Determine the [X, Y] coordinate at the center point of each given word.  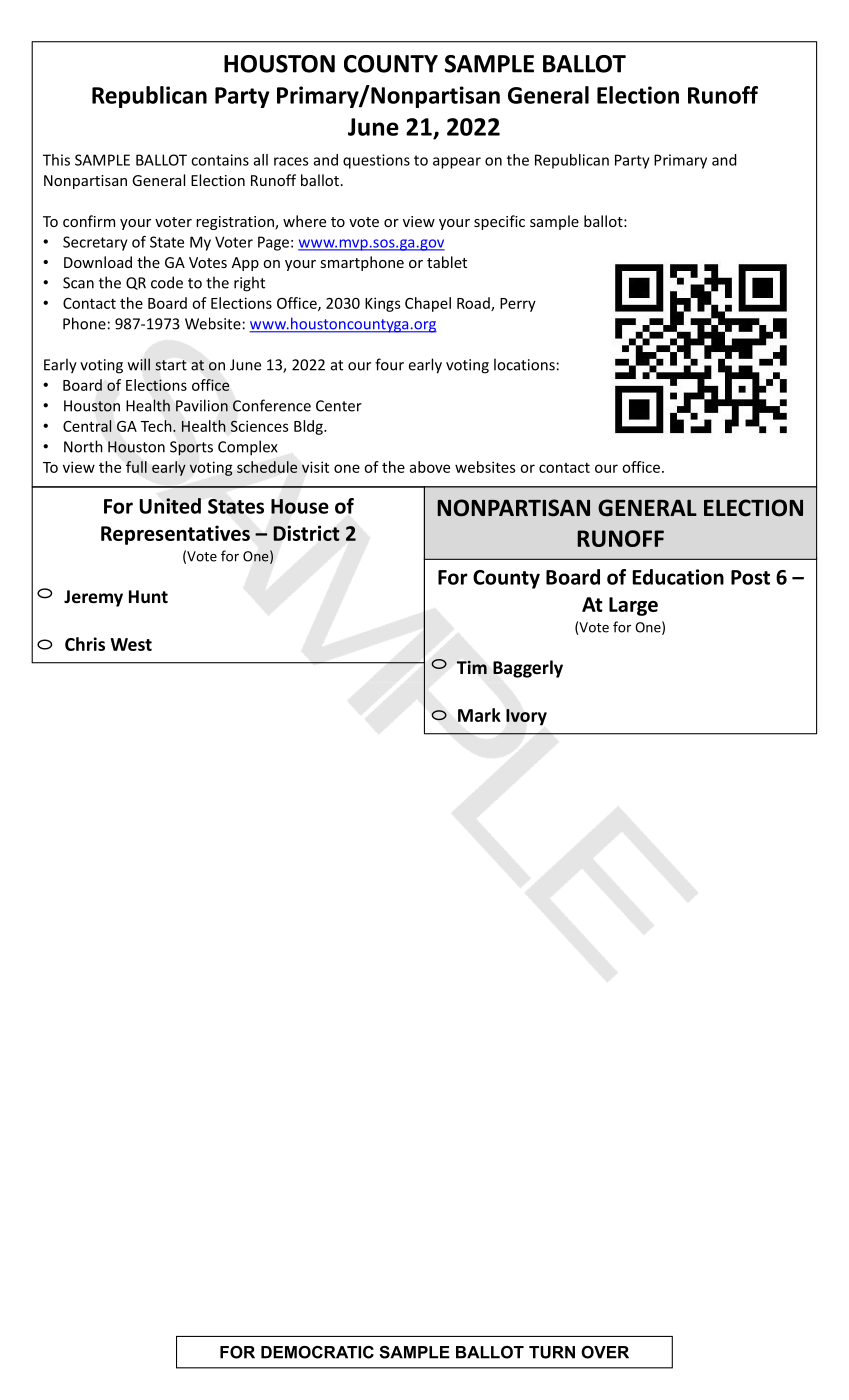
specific [499, 222]
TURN [552, 1352]
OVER [605, 1352]
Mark [479, 715]
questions [376, 161]
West [131, 644]
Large [633, 606]
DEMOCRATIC [317, 1352]
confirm [89, 221]
